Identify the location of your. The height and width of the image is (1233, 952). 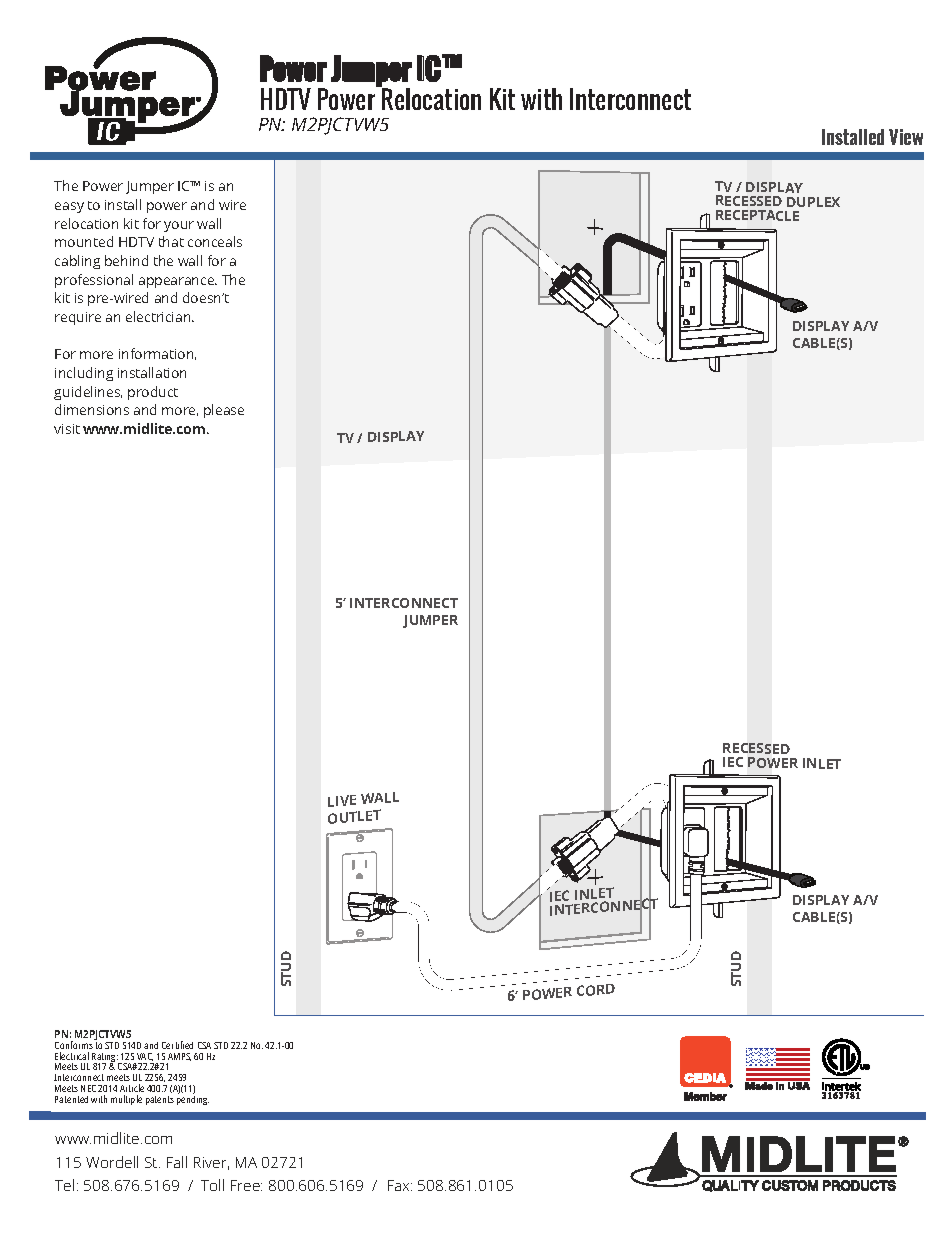
(179, 226).
